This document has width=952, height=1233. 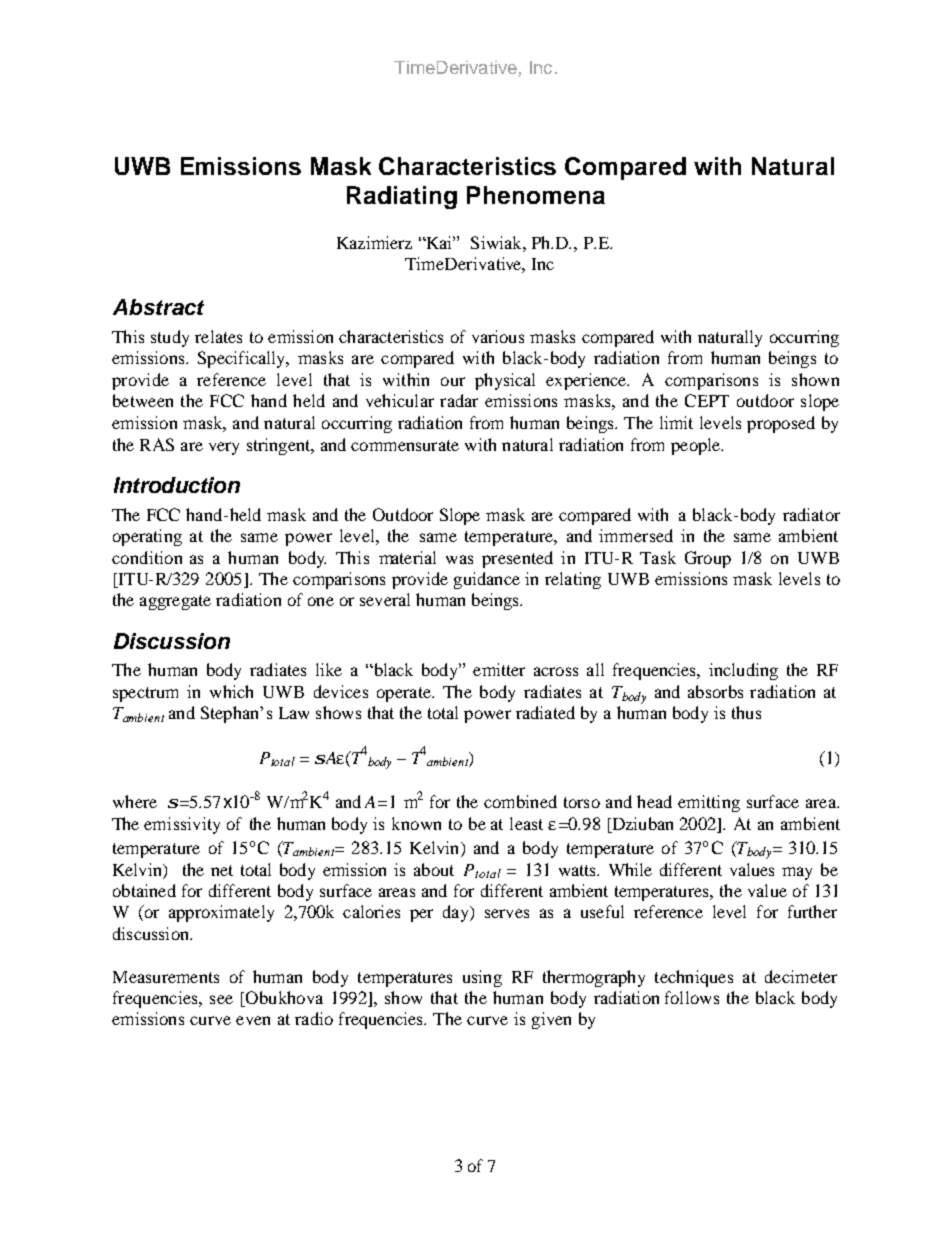 I want to click on Abstract, so click(x=158, y=307).
